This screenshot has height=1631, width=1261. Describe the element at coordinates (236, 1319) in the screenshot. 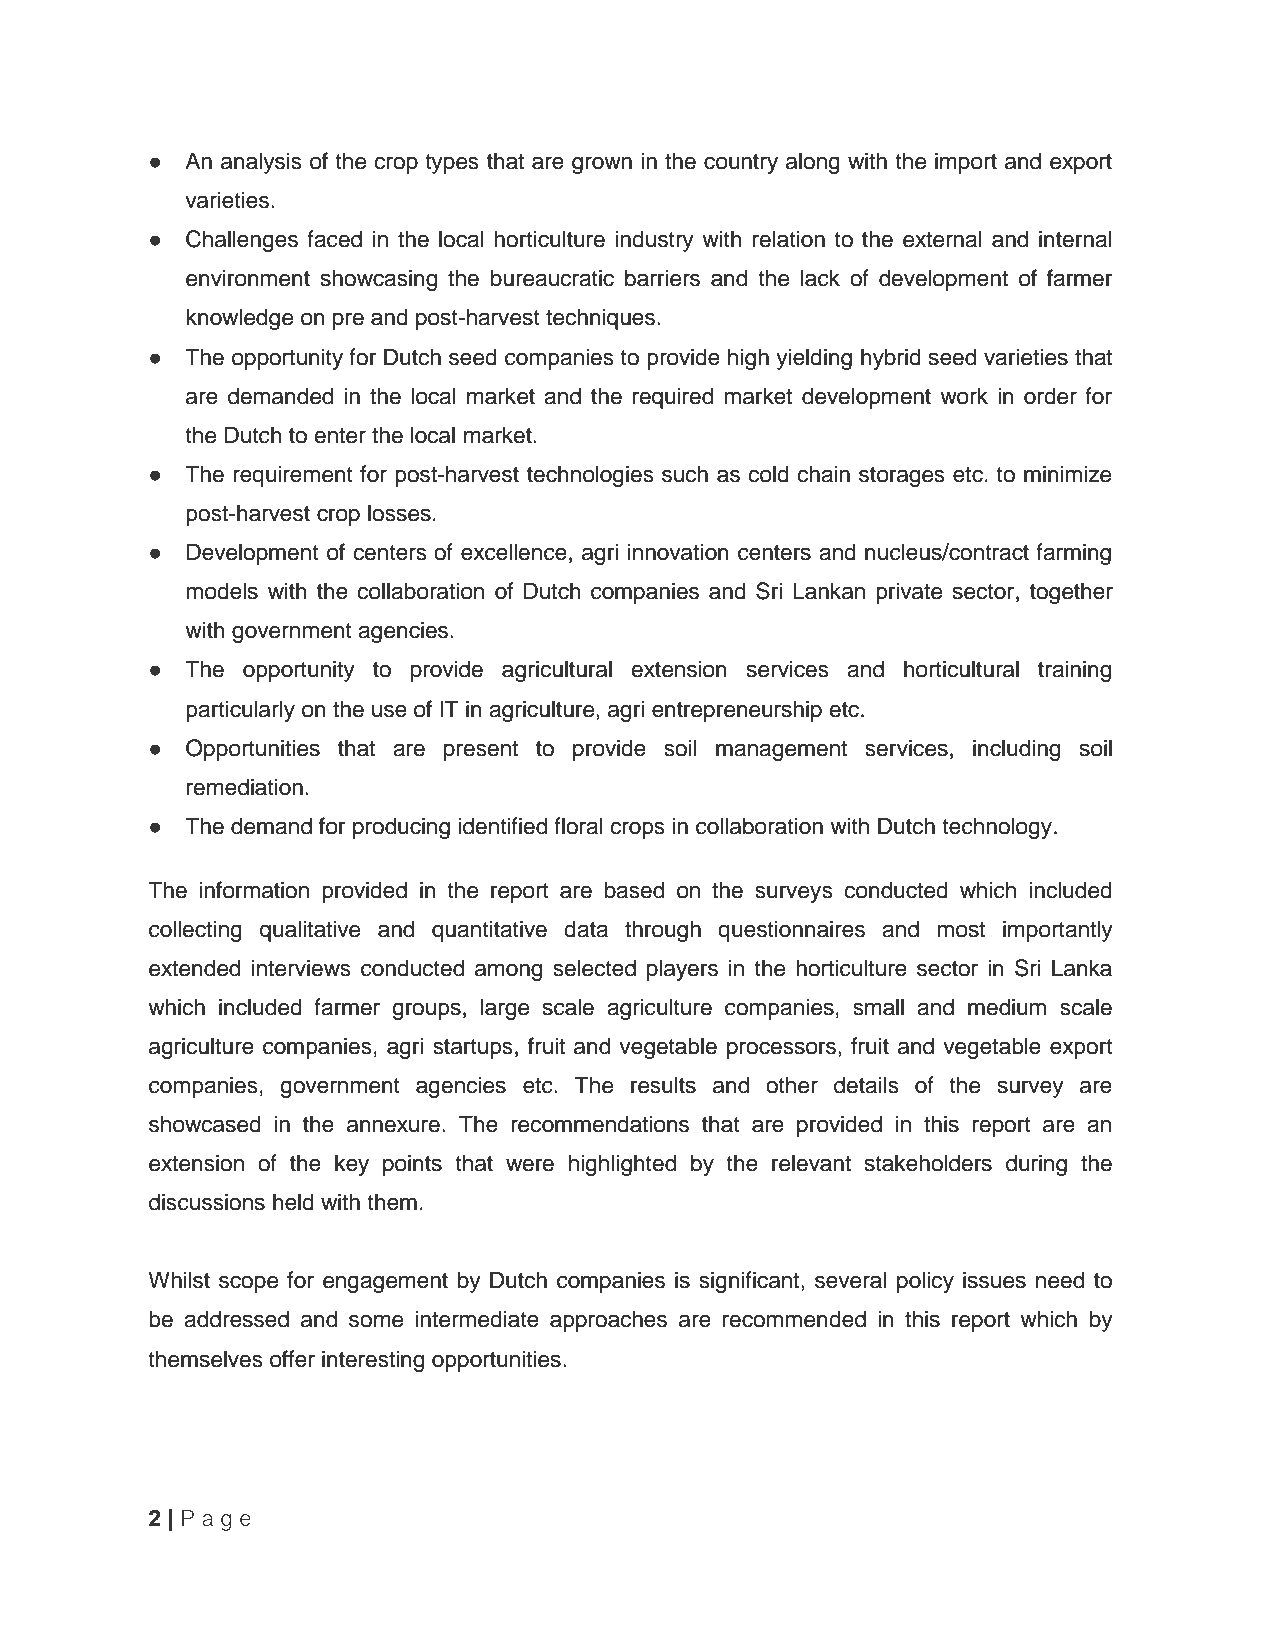

I see `addressed` at that location.
